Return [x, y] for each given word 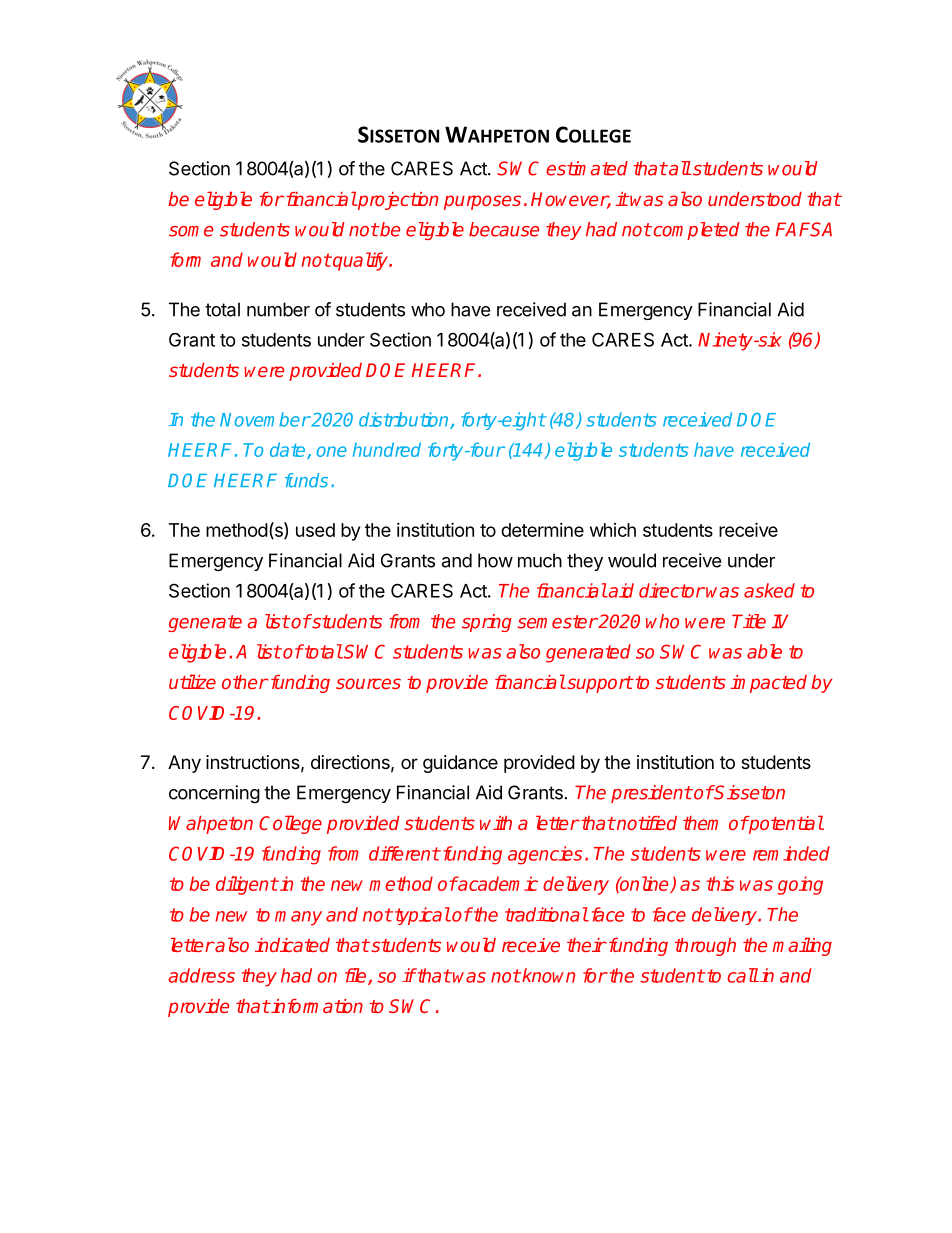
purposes [482, 202]
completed [695, 231]
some [191, 231]
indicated [292, 945]
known [547, 975]
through [705, 947]
